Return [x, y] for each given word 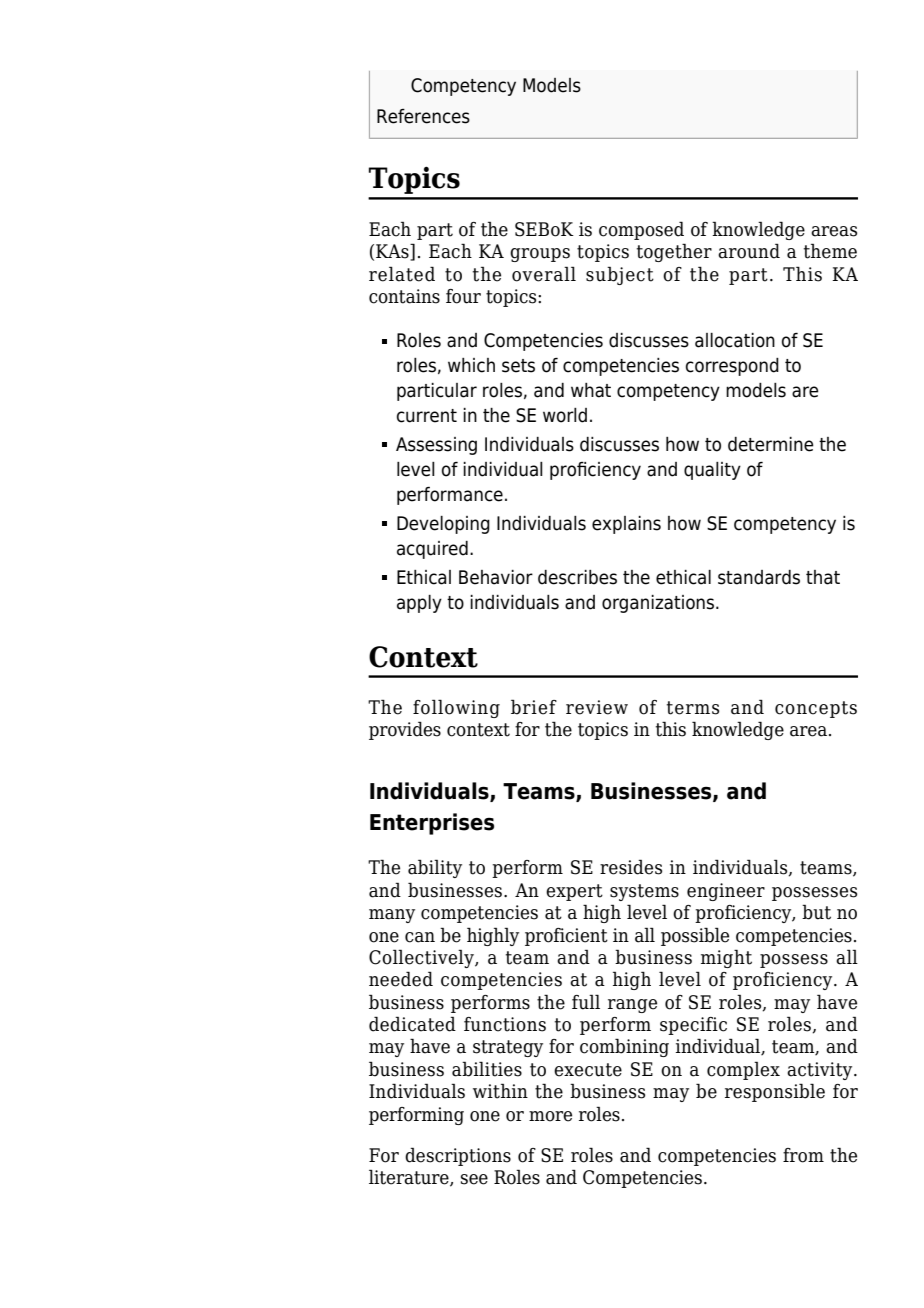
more [550, 1116]
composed [641, 230]
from [803, 1155]
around [749, 251]
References [423, 116]
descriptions [458, 1156]
